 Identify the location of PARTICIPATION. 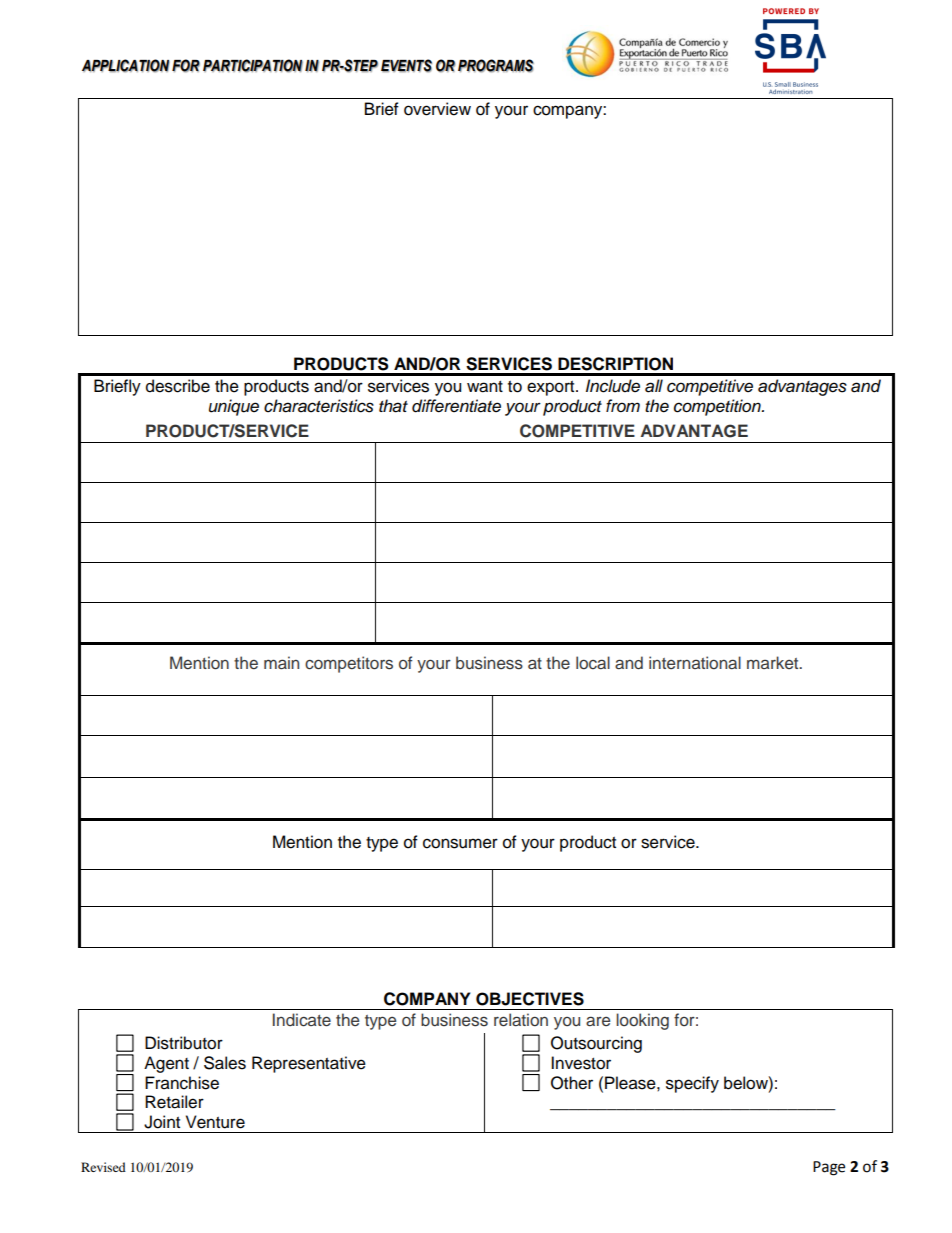
(253, 66).
